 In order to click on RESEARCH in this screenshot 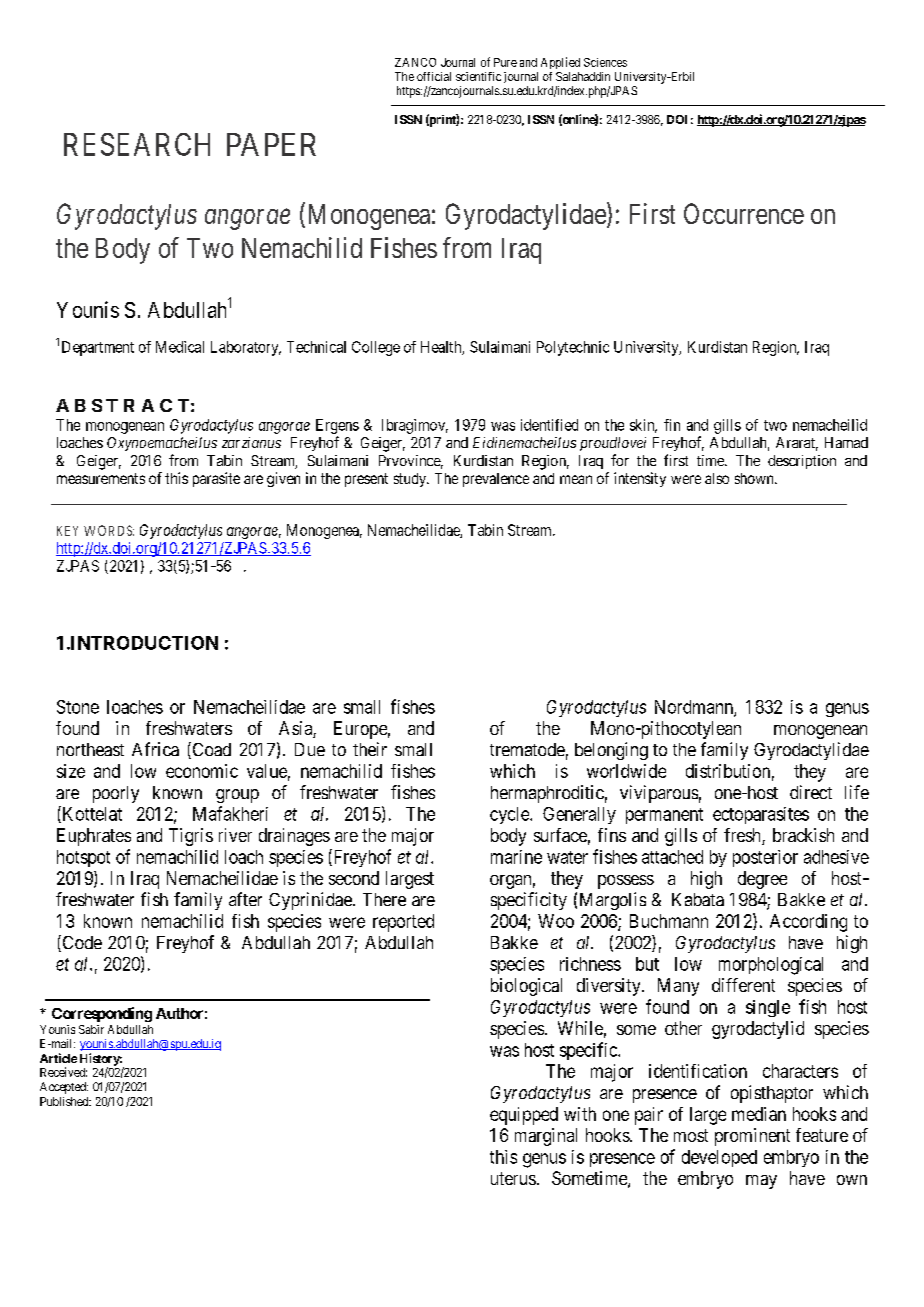, I will do `click(137, 144)`.
